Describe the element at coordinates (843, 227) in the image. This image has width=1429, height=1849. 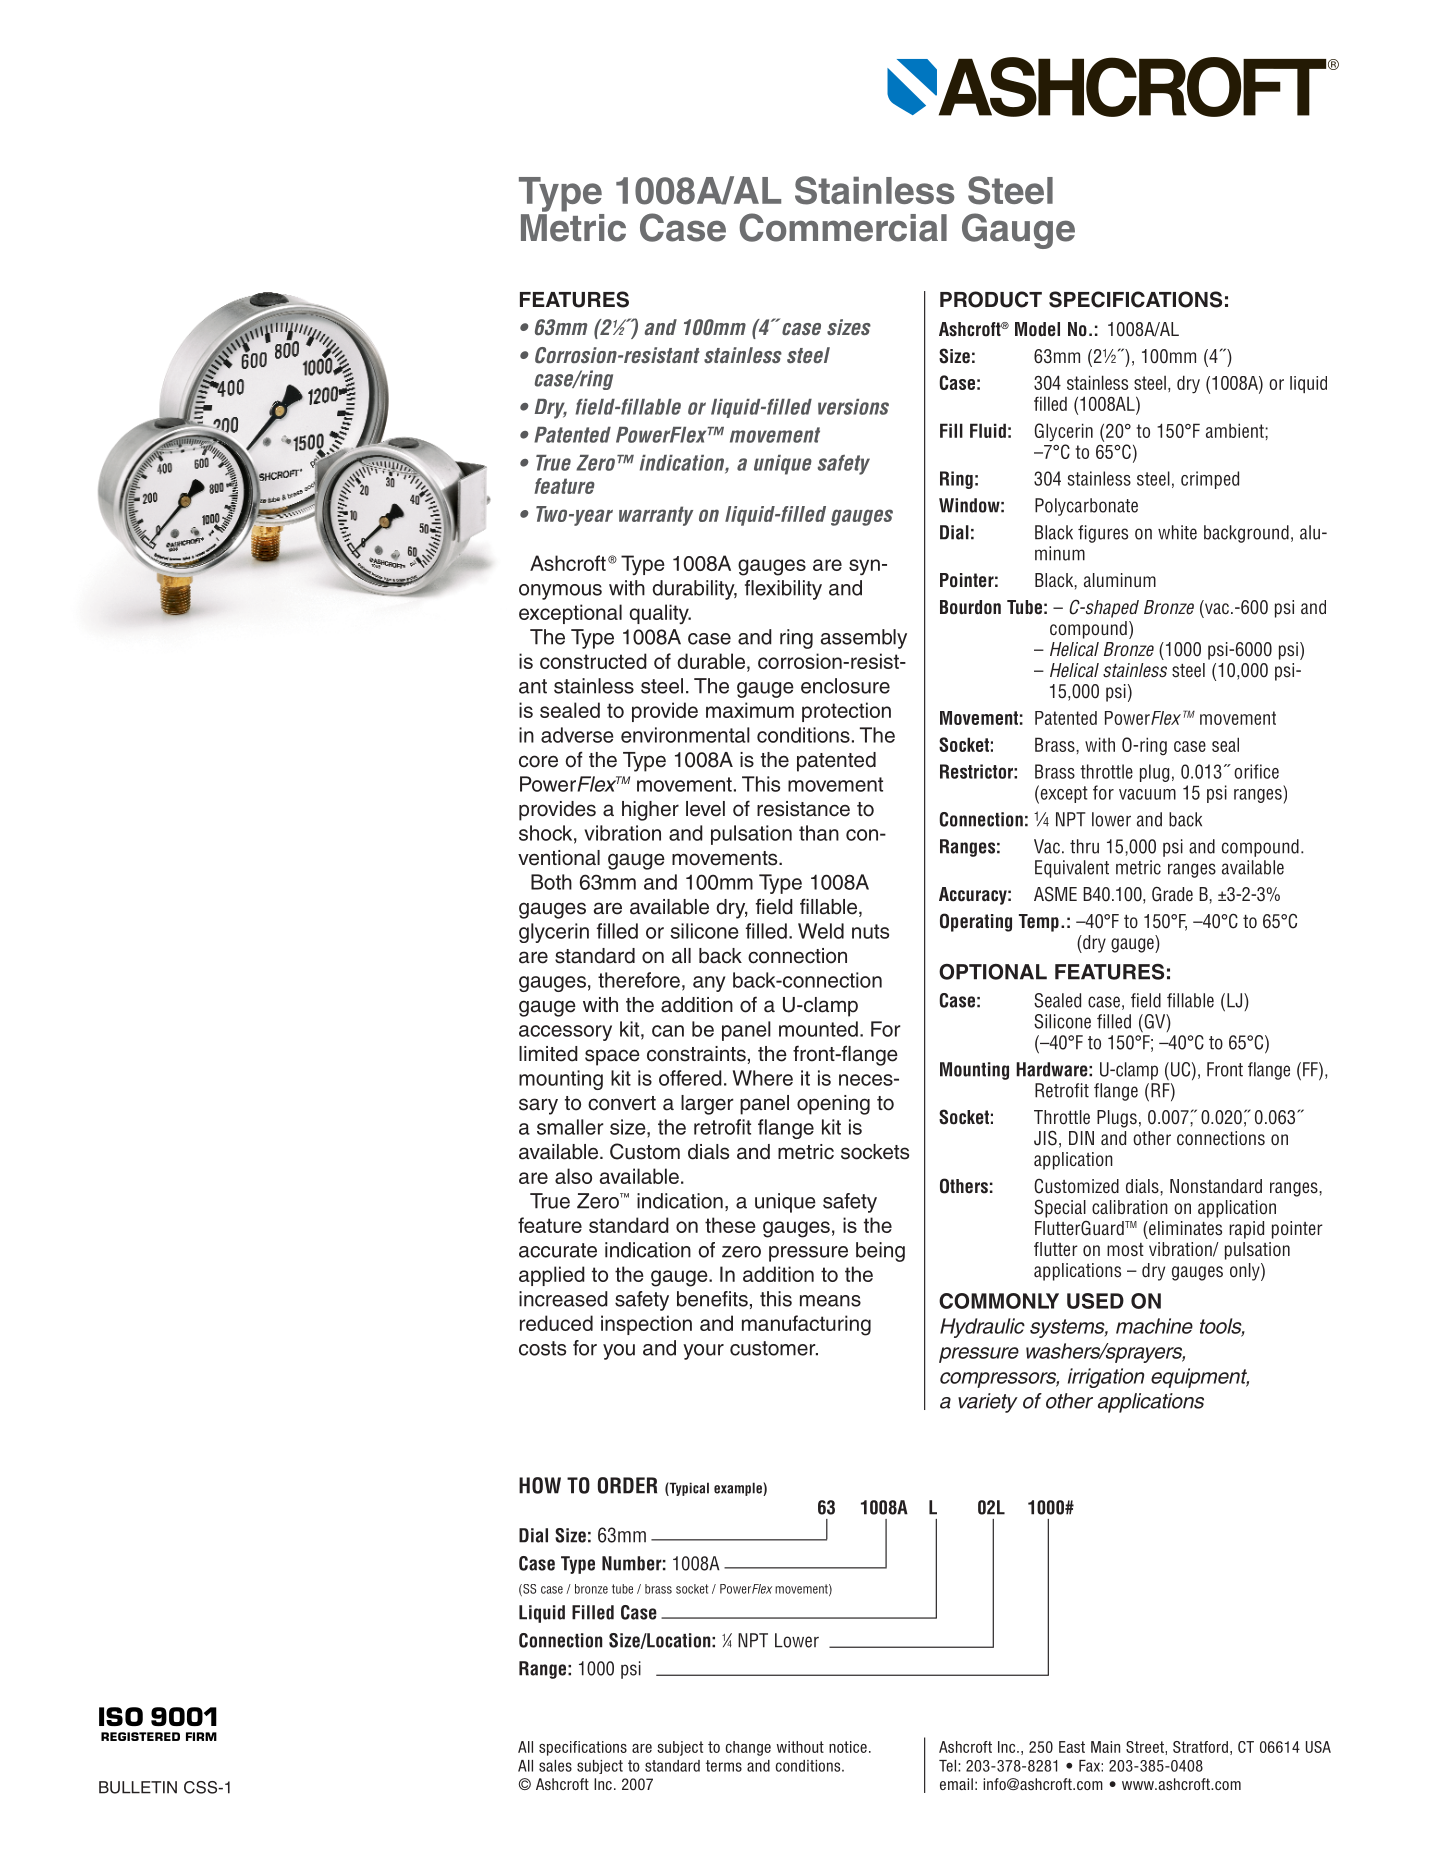
I see `Commercial` at that location.
